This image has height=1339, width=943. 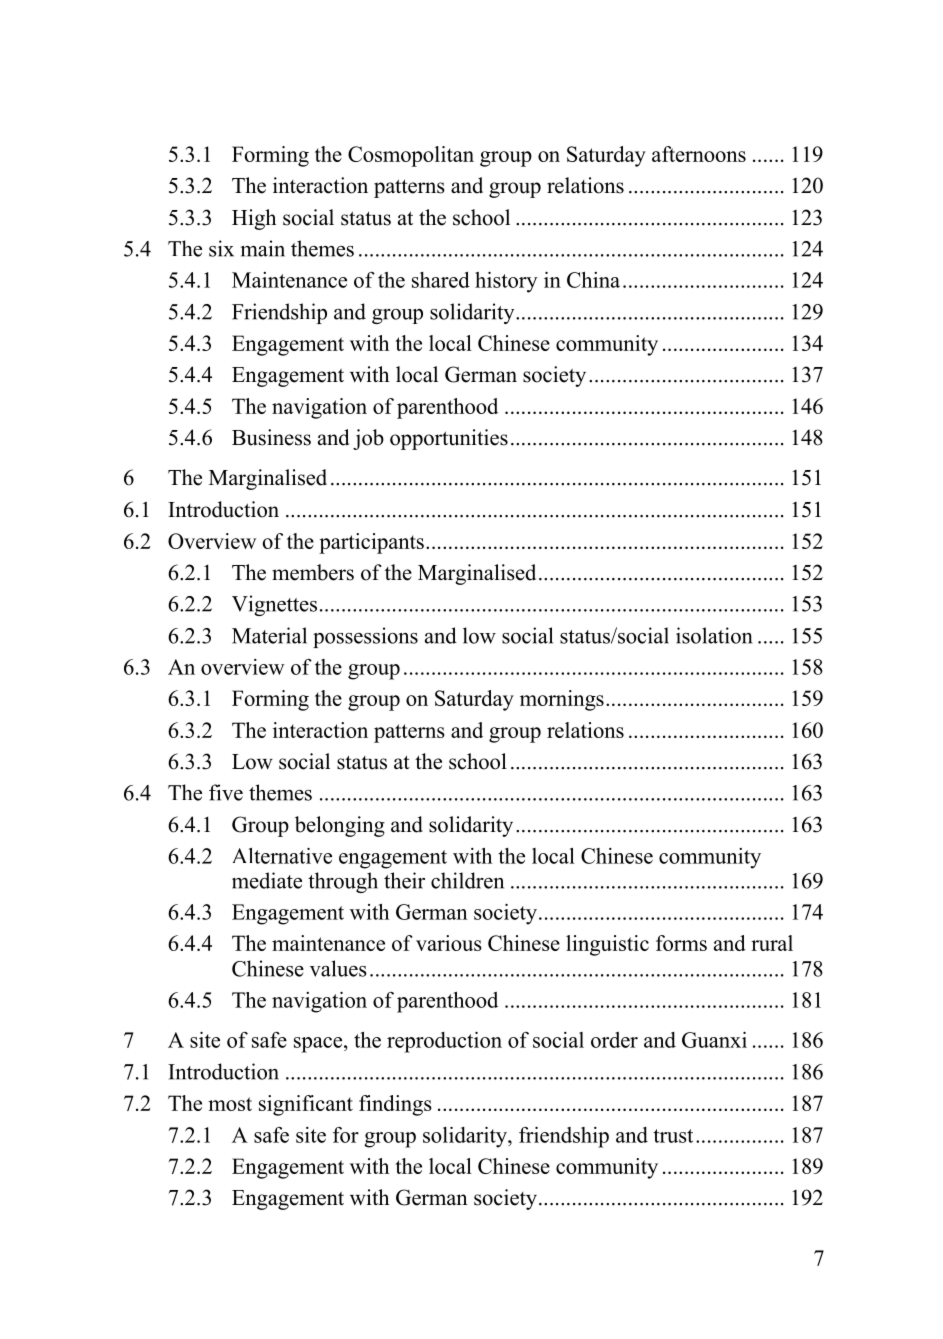 I want to click on High, so click(x=254, y=219).
